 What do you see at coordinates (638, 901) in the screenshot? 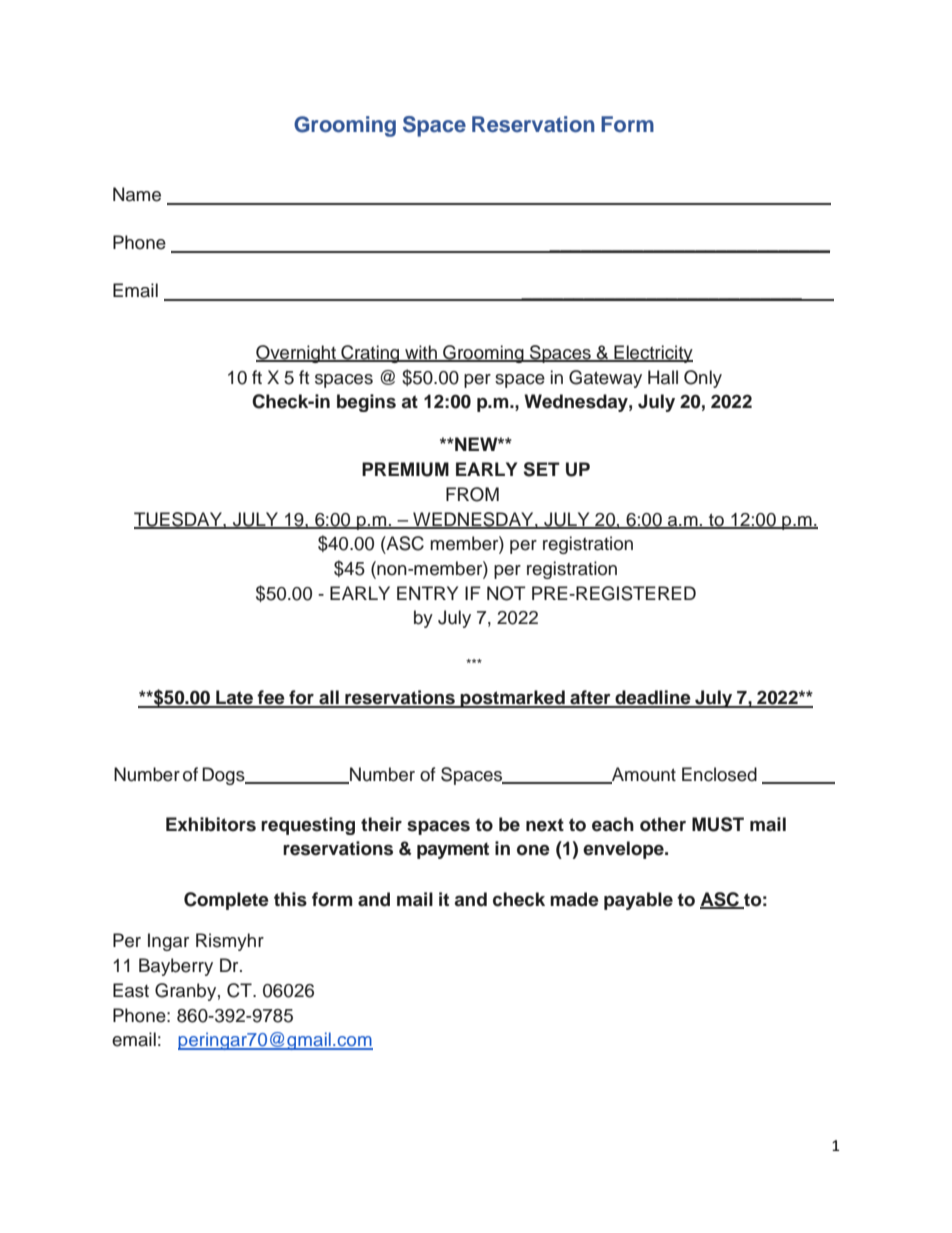
I see `payable` at bounding box center [638, 901].
